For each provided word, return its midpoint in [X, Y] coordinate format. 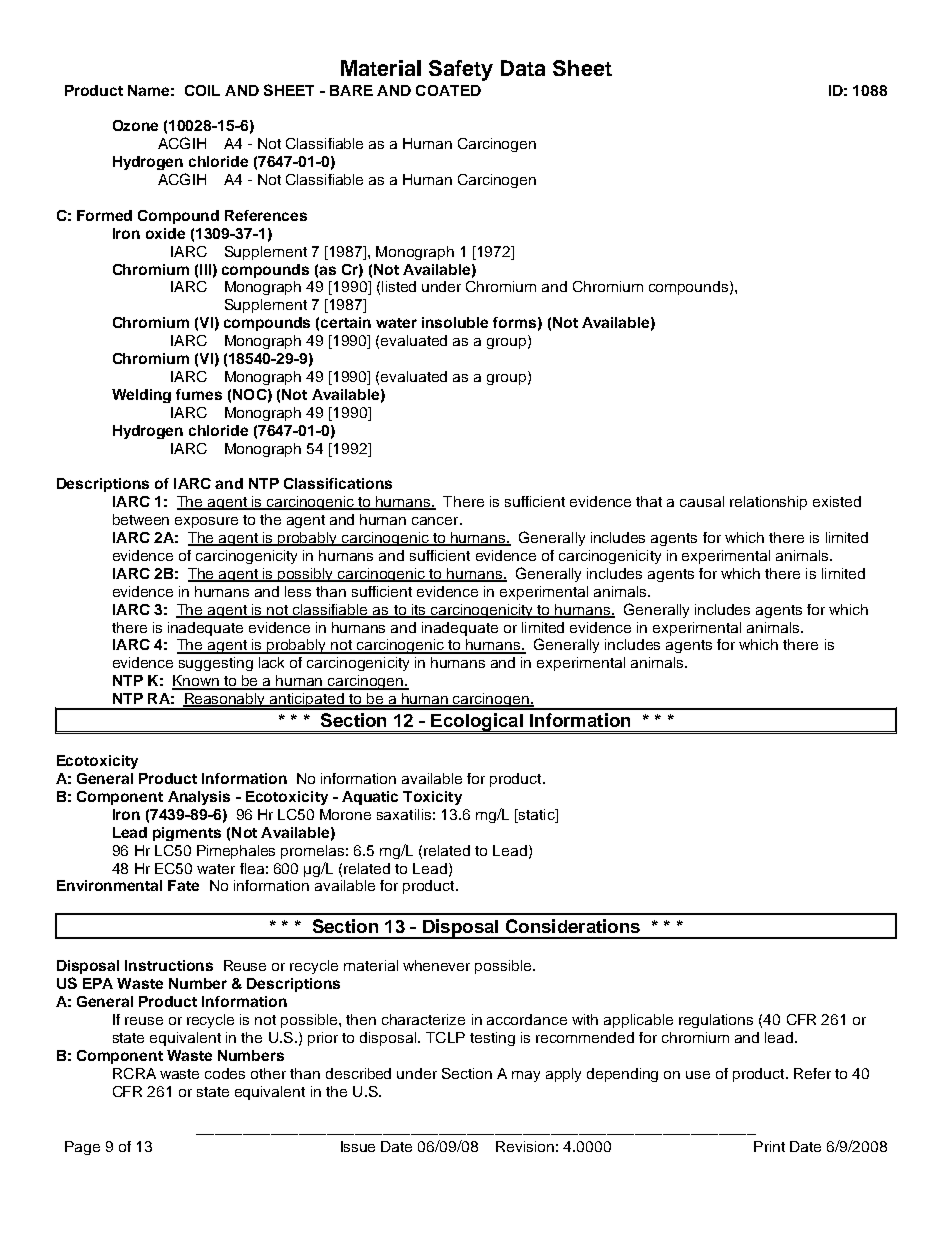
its [419, 610]
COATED [448, 90]
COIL [202, 90]
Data [523, 68]
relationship [768, 503]
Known [197, 682]
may [526, 1076]
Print [769, 1146]
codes [225, 1073]
